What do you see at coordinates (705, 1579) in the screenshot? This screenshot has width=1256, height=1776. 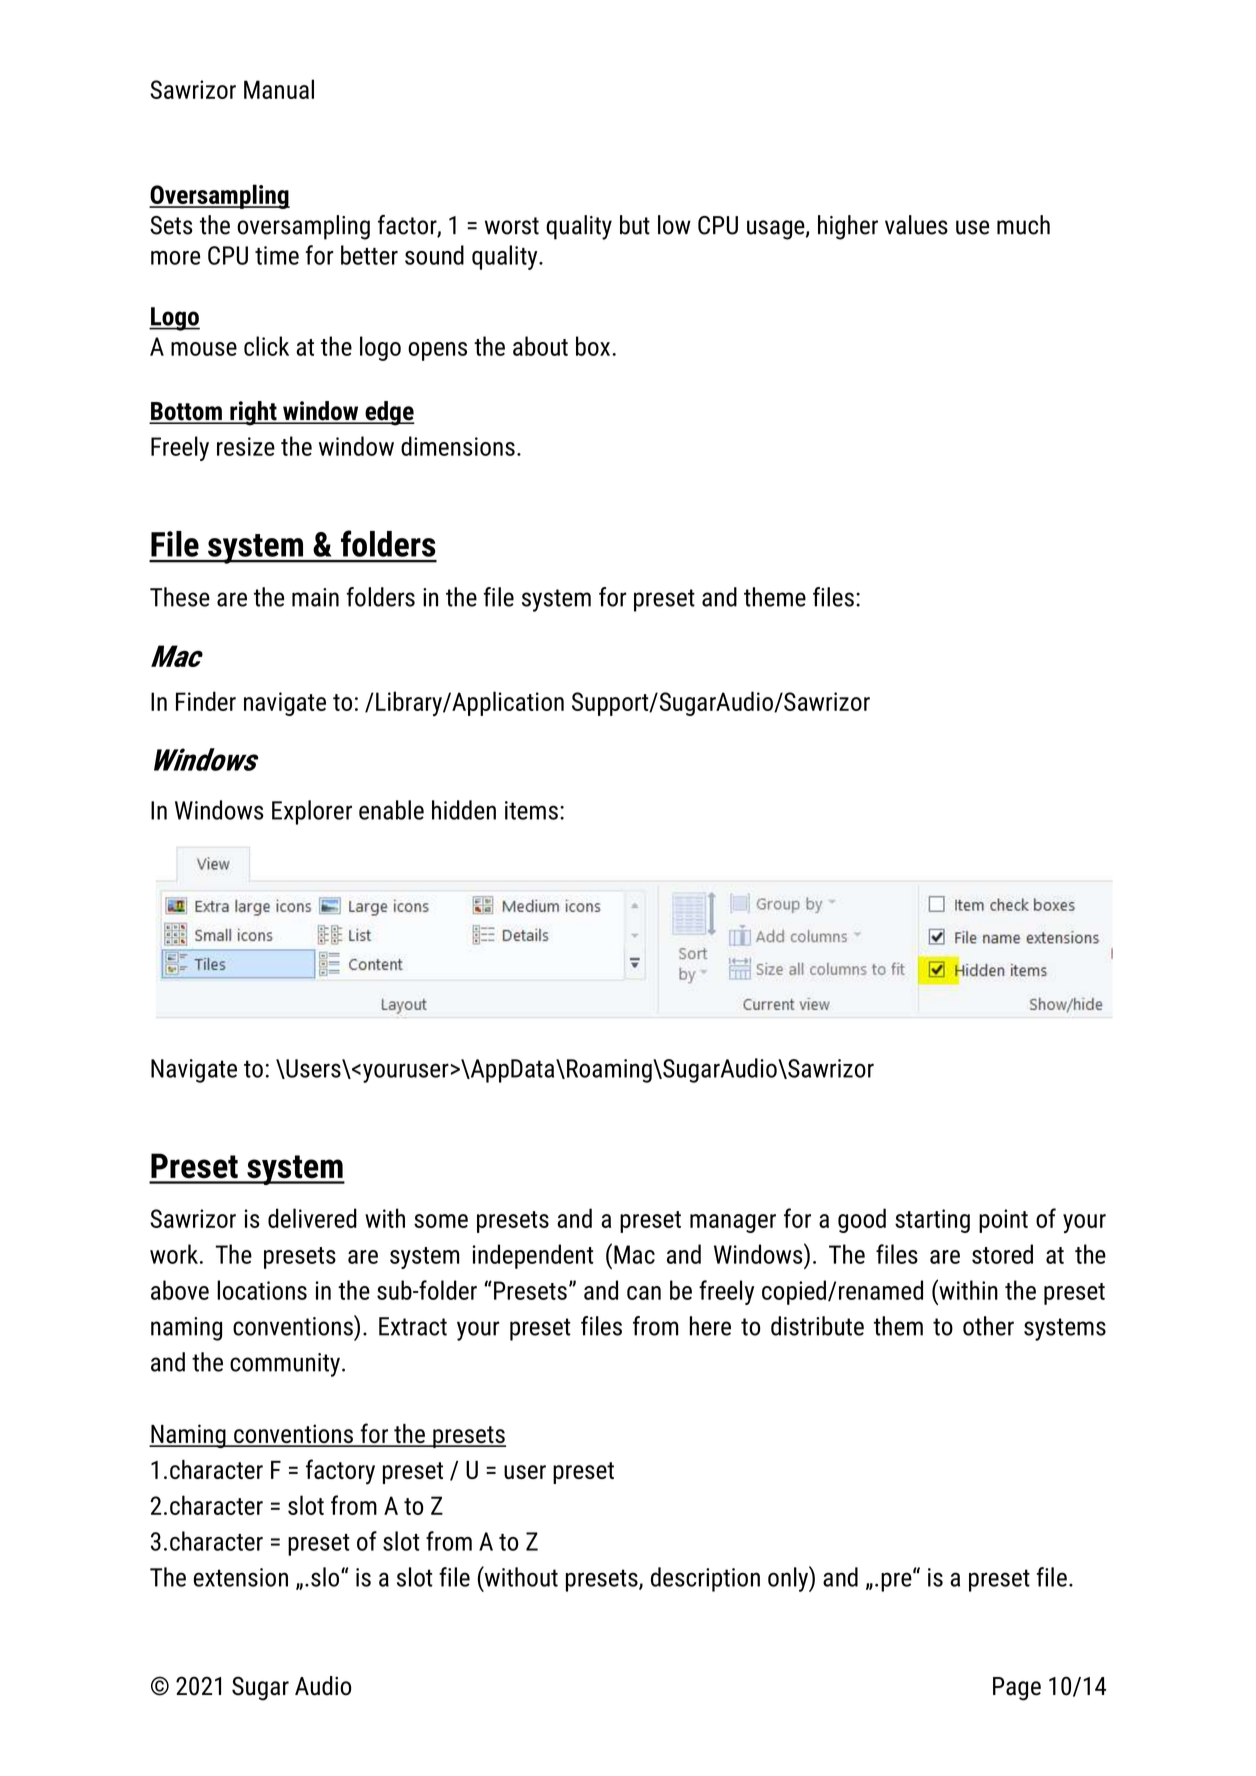 I see `description` at bounding box center [705, 1579].
